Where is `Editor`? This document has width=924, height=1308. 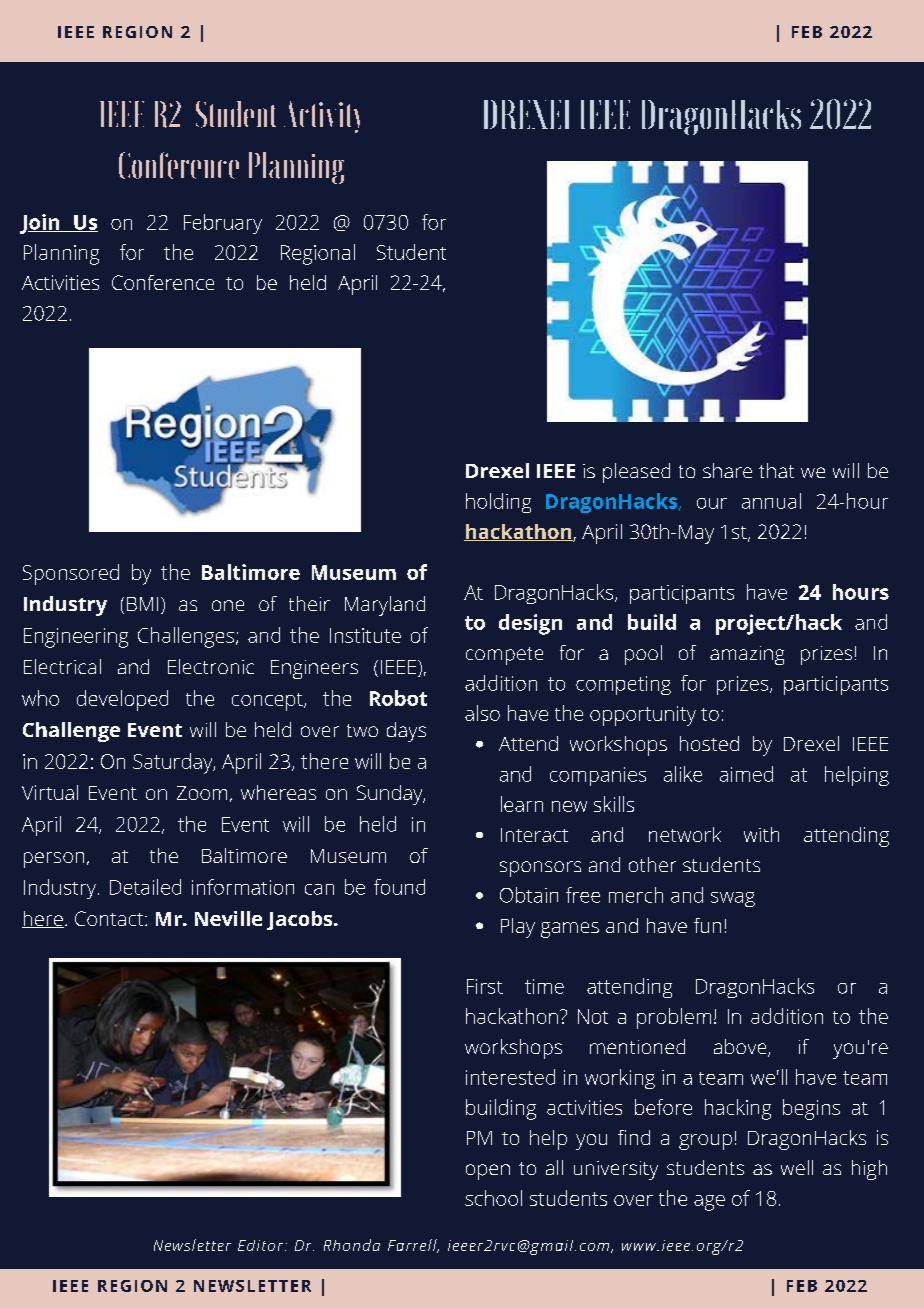
Editor is located at coordinates (262, 1245).
